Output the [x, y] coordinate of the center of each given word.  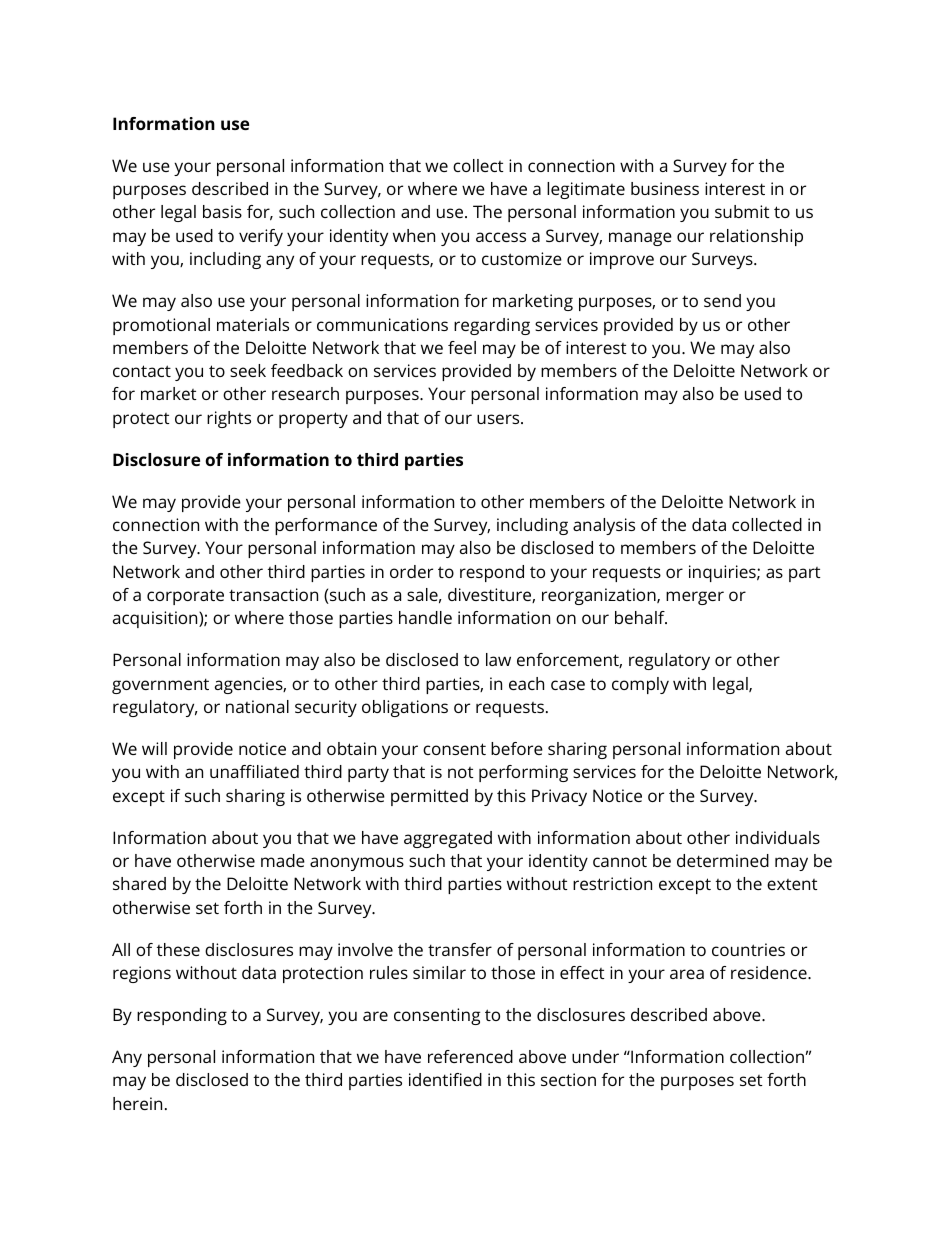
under [595, 1056]
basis [222, 211]
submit [742, 211]
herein [137, 1103]
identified [445, 1079]
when [414, 235]
